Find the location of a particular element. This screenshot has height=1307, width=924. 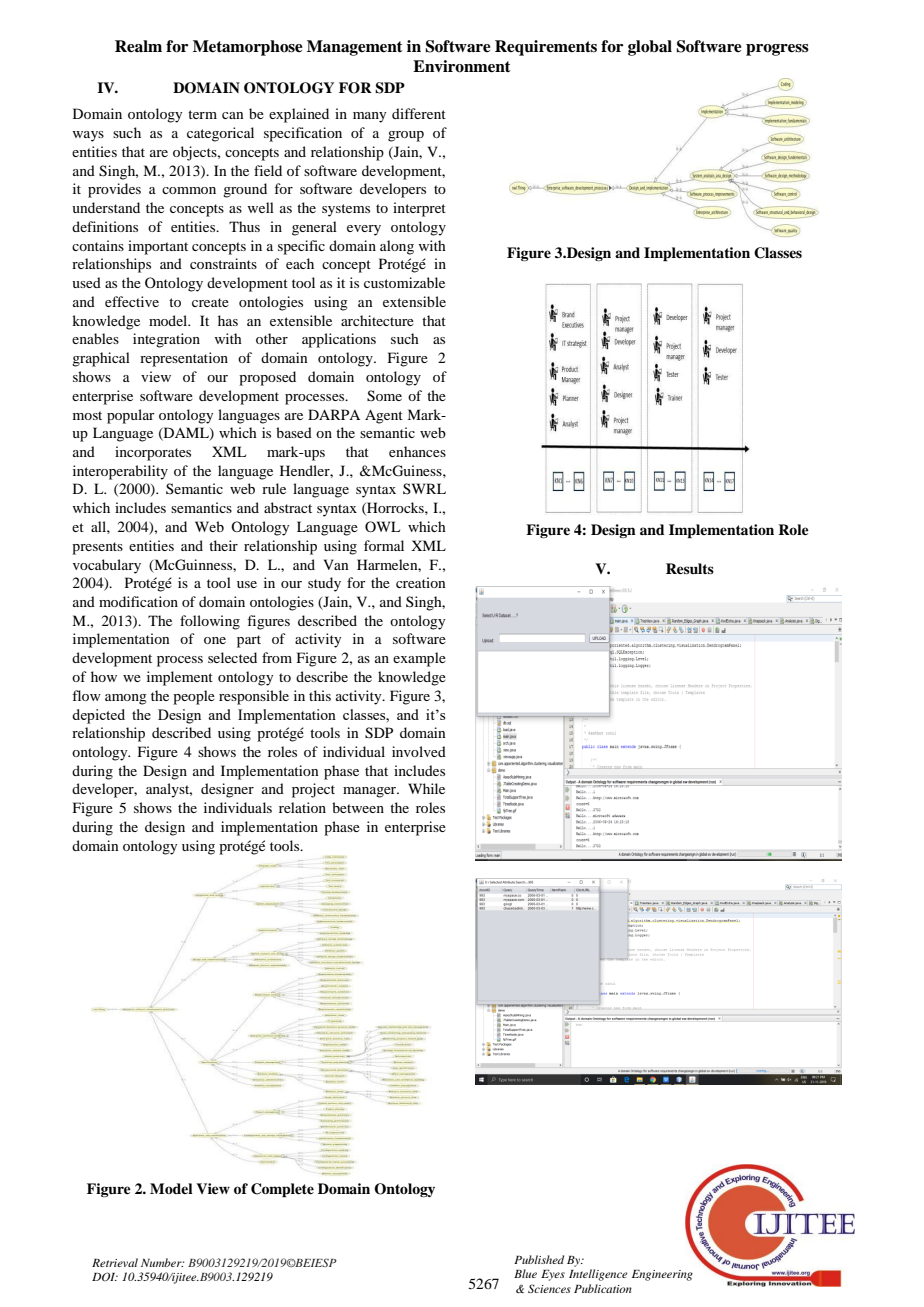

Results is located at coordinates (690, 568).
